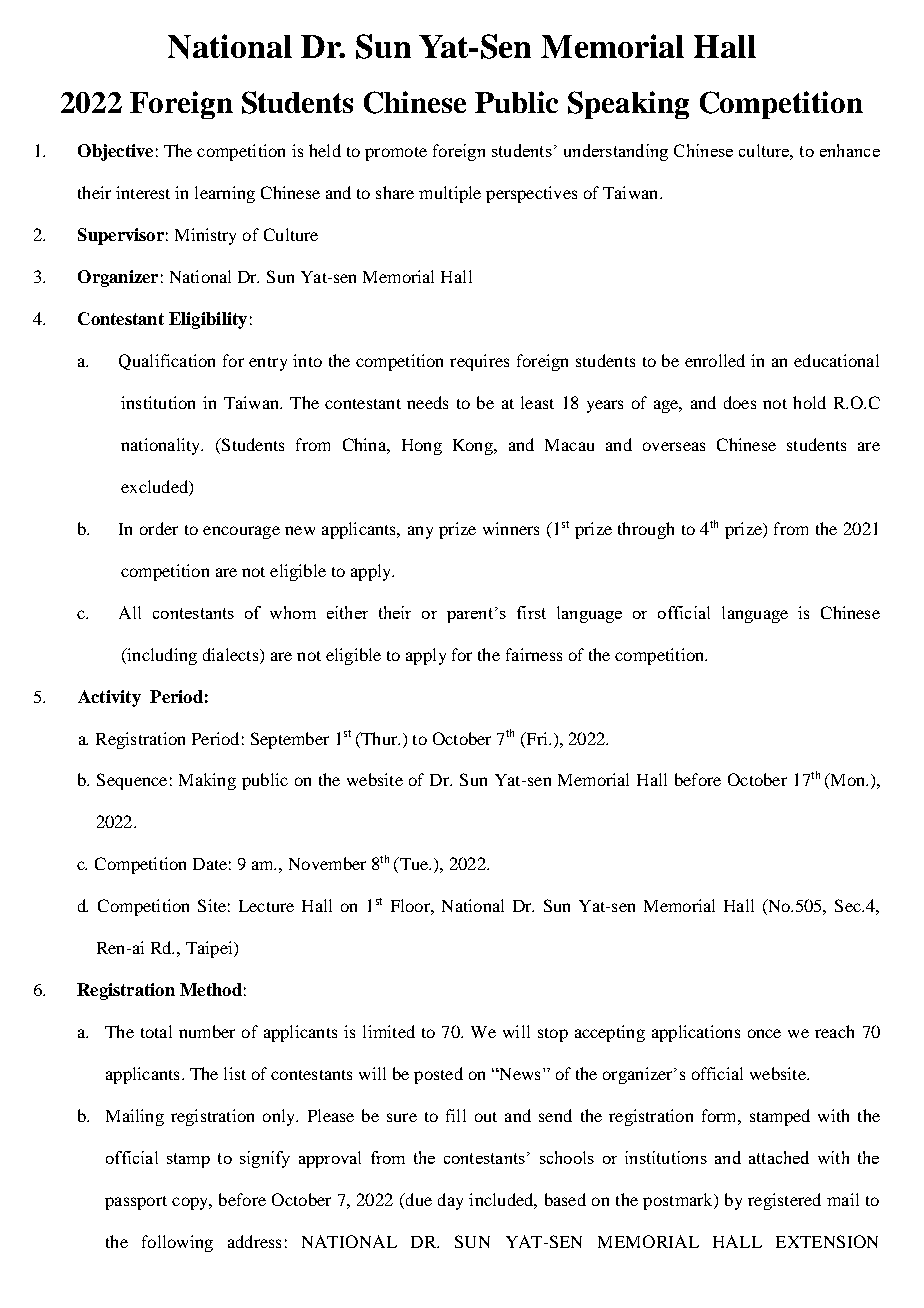  I want to click on Mon, so click(847, 781).
